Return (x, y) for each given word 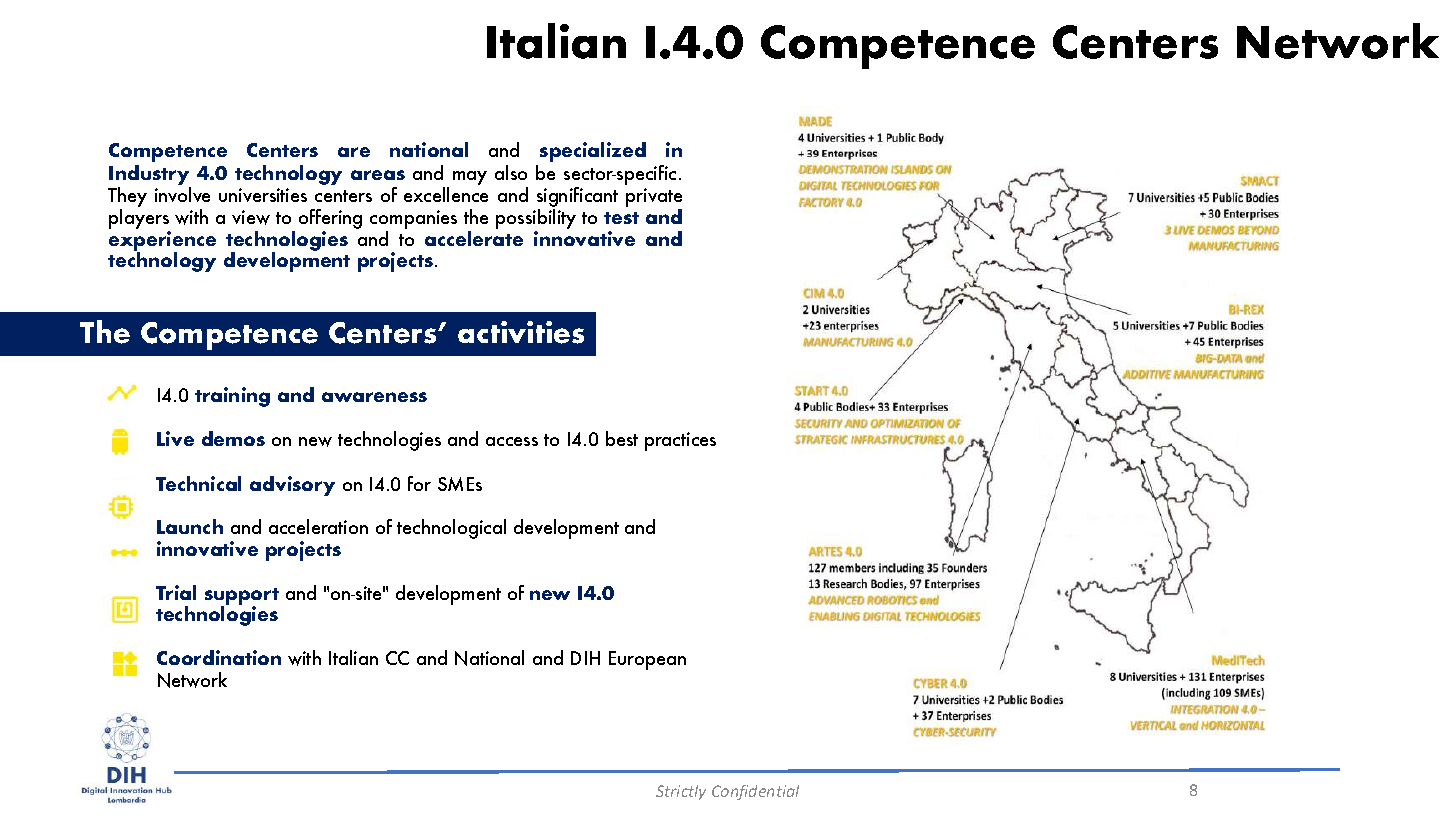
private (654, 197)
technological (451, 529)
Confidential (755, 792)
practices (680, 441)
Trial (176, 592)
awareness (374, 397)
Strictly (681, 792)
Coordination (219, 657)
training (232, 397)
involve (182, 194)
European (647, 660)
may (470, 178)
